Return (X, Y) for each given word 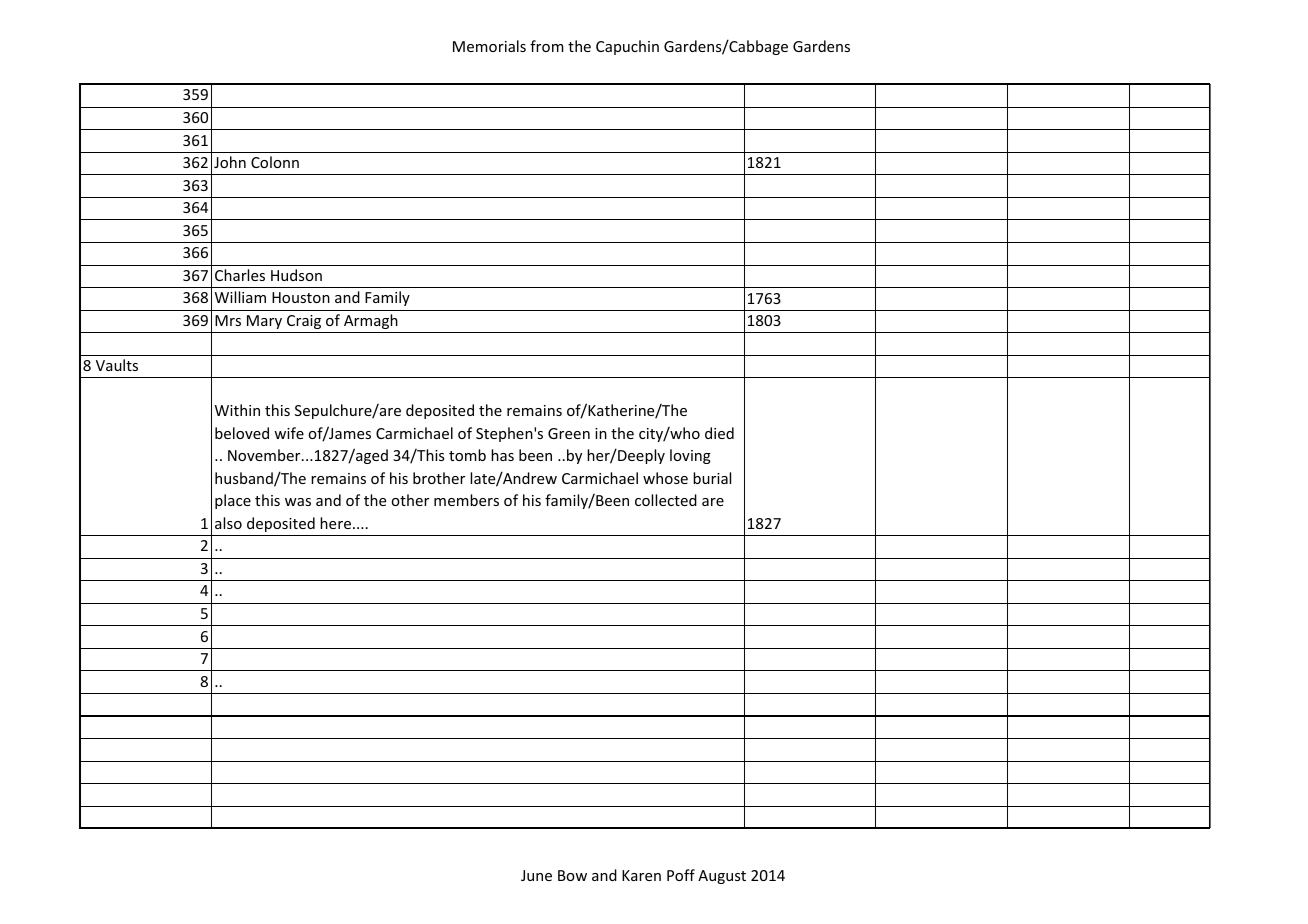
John (230, 162)
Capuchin (627, 47)
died (719, 433)
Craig (304, 322)
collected (666, 500)
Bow (572, 875)
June (536, 875)
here (335, 523)
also (228, 523)
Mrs (228, 320)
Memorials (489, 46)
